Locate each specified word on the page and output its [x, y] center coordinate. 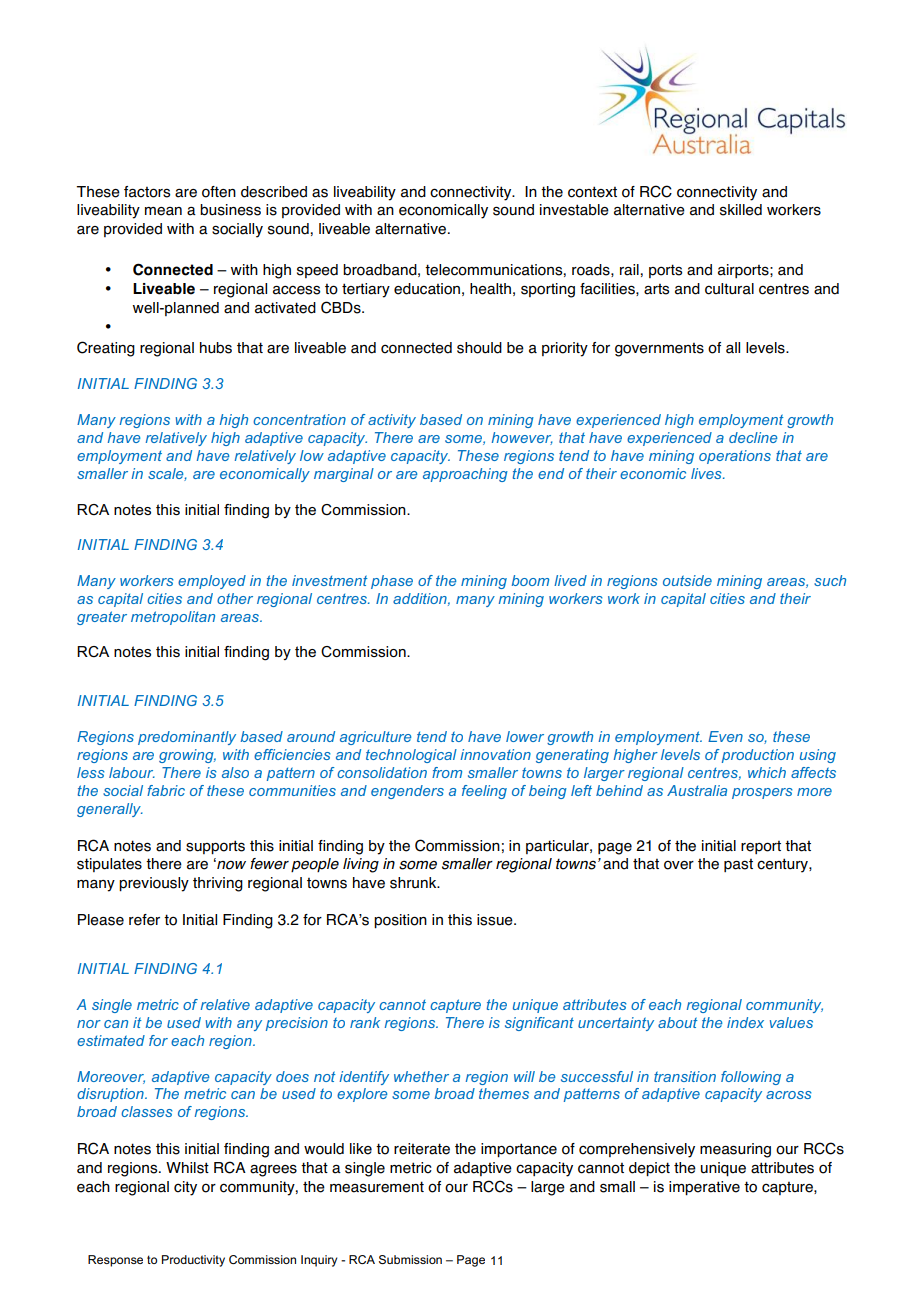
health [490, 289]
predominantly [187, 738]
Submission [410, 1259]
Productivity [193, 1261]
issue [496, 920]
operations [735, 457]
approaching [465, 475]
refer [144, 920]
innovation [495, 754]
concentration [299, 419]
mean [163, 211]
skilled [741, 210]
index [745, 1022]
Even [725, 736]
